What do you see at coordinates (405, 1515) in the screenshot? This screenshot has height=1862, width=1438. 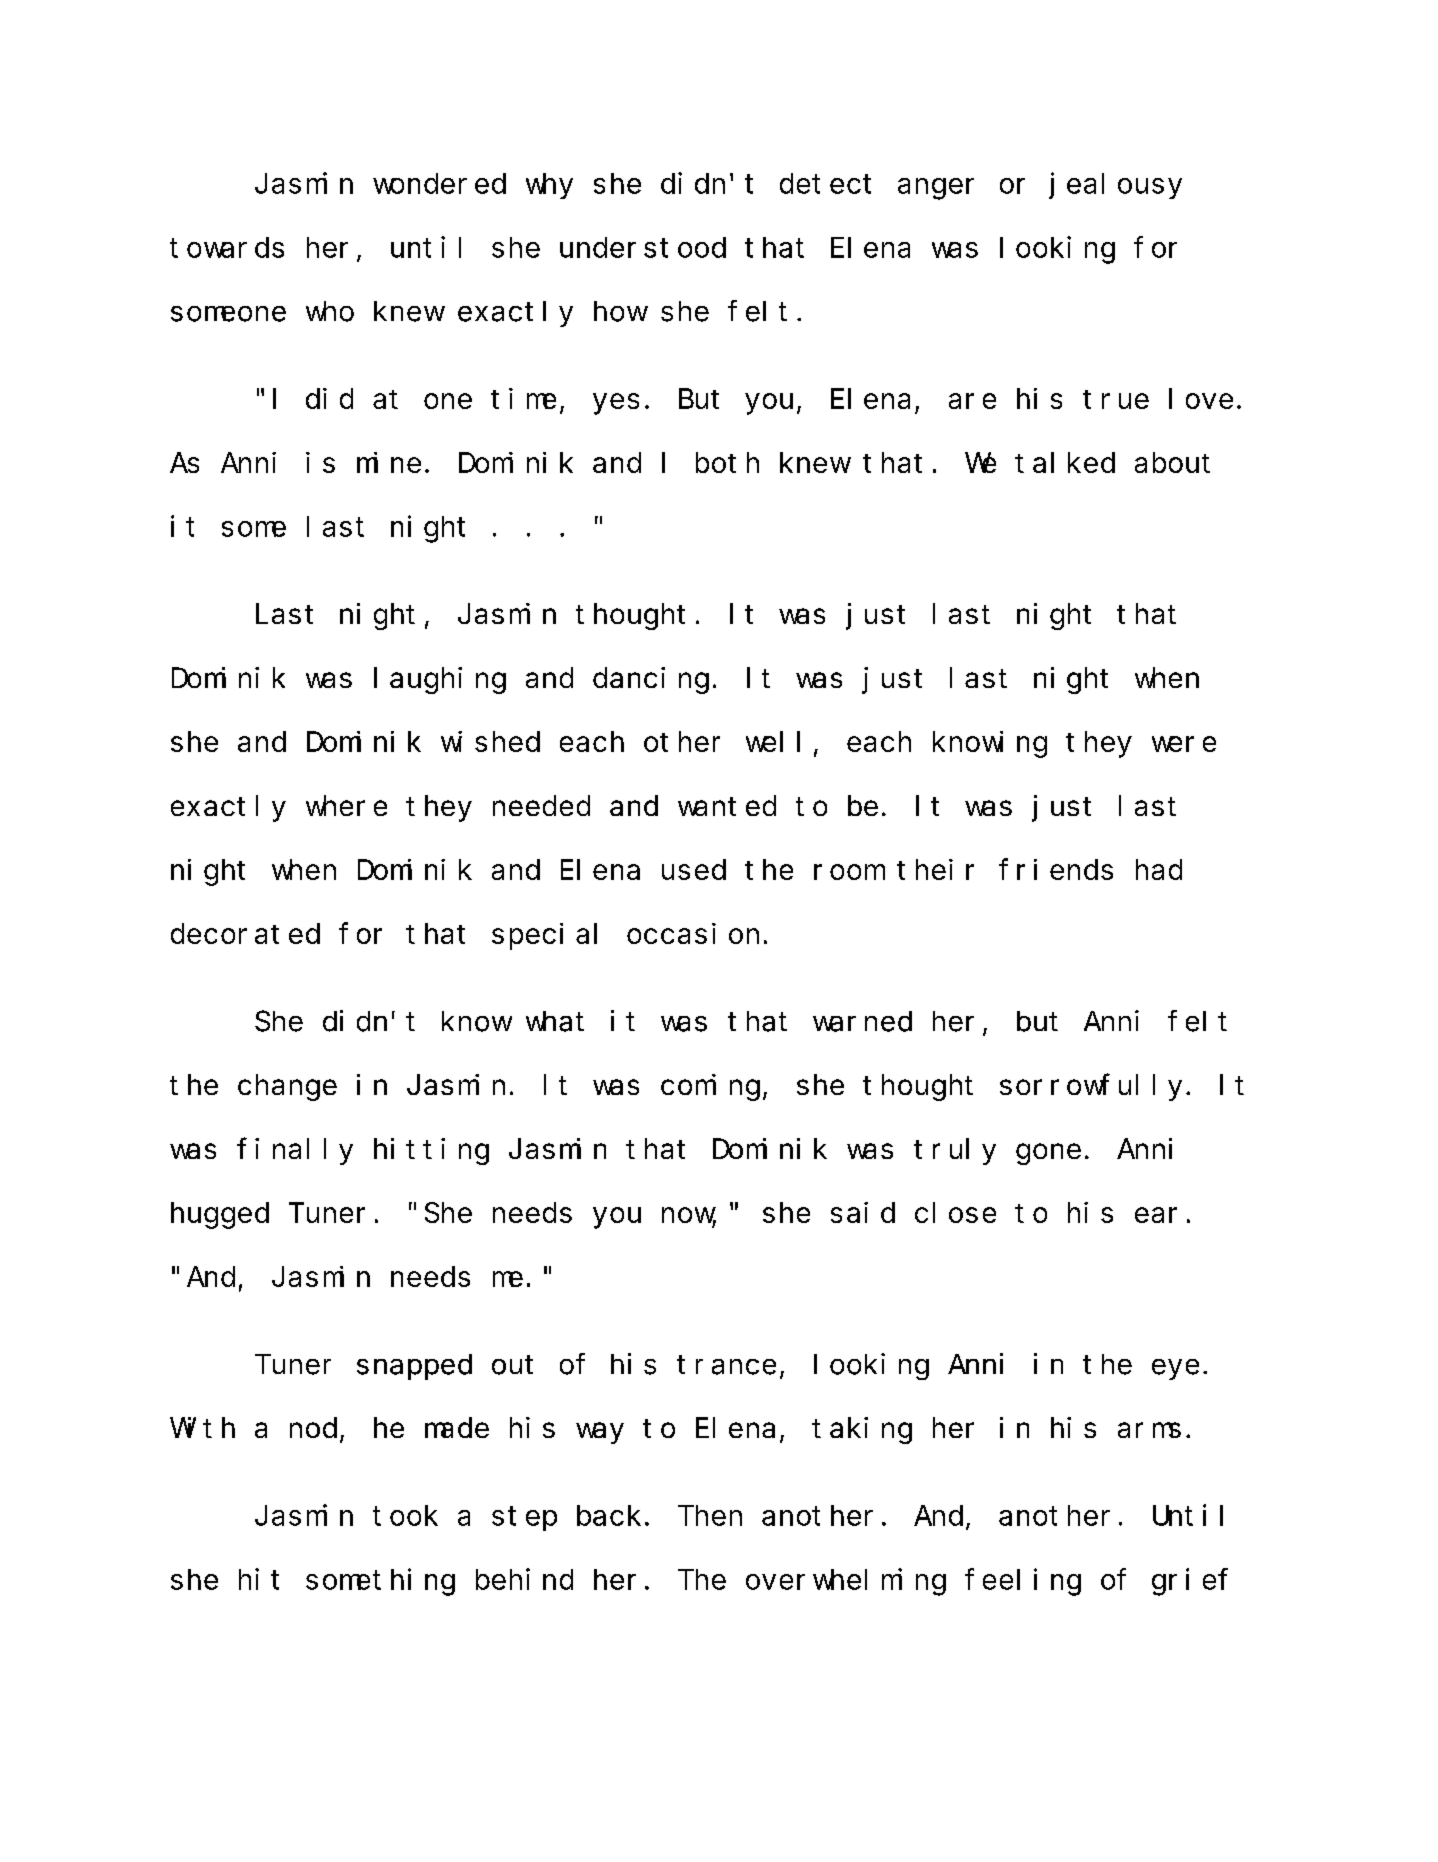 I see `took` at bounding box center [405, 1515].
